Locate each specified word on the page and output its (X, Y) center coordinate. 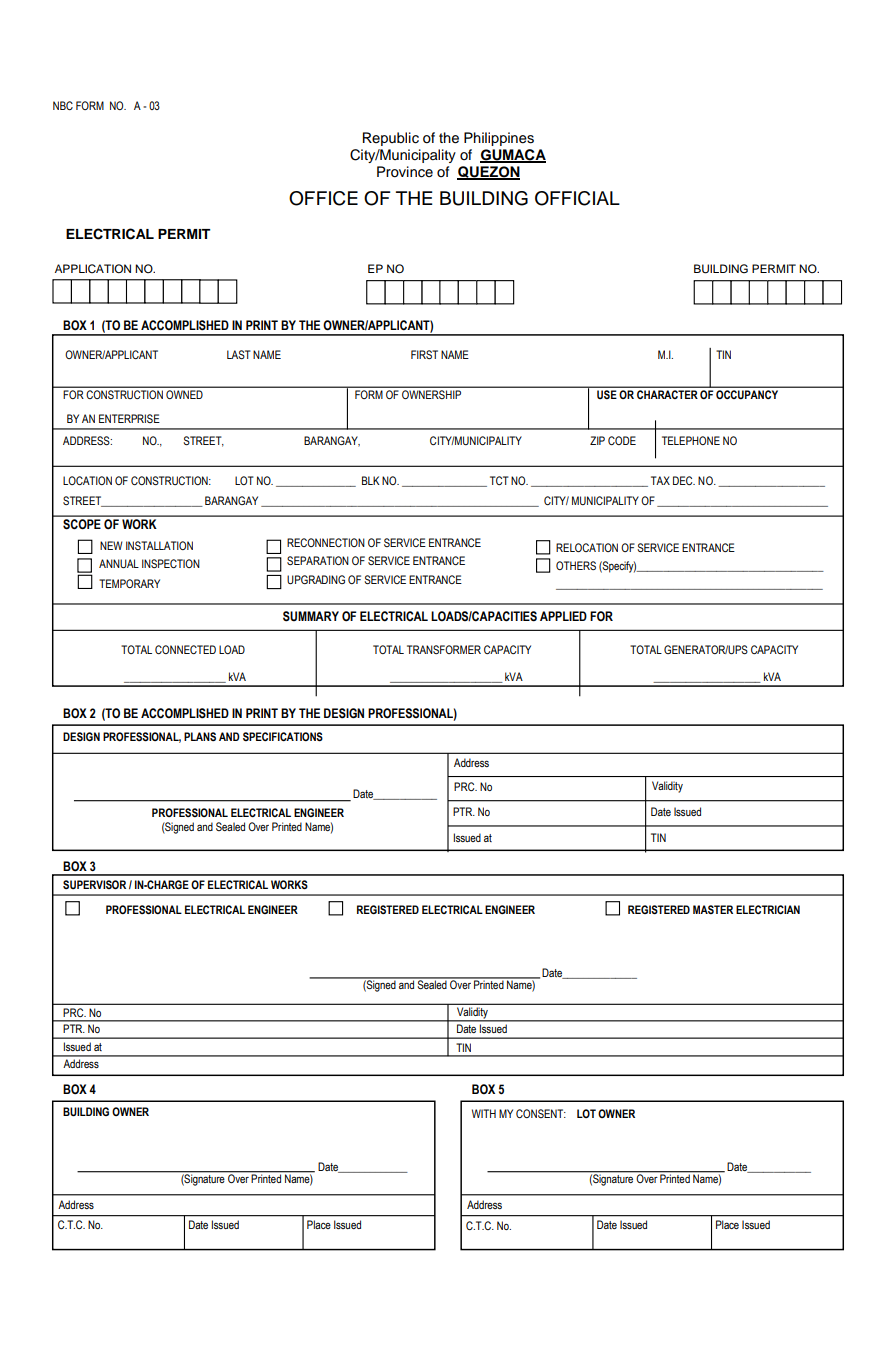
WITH (484, 1113)
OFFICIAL (577, 198)
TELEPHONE (691, 440)
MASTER (713, 909)
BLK (371, 480)
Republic (391, 139)
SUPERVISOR (94, 884)
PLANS (200, 736)
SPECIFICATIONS (283, 736)
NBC (63, 105)
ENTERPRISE (129, 418)
